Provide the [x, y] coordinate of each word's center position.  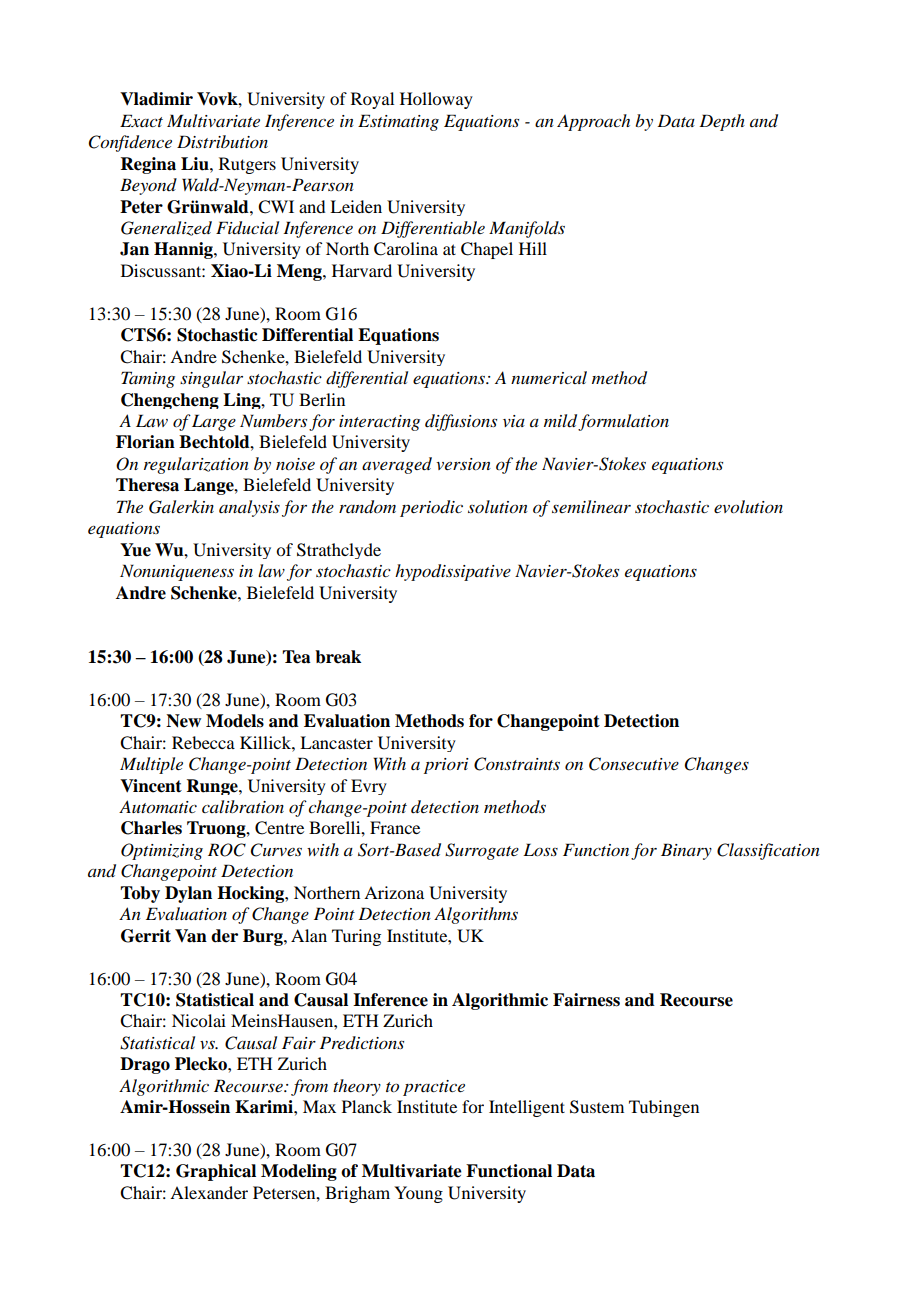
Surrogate [482, 851]
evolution [748, 507]
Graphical [216, 1172]
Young [418, 1194]
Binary [686, 851]
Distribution [222, 141]
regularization [196, 465]
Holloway [436, 100]
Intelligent [527, 1108]
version [463, 464]
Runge [213, 787]
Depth [722, 122]
